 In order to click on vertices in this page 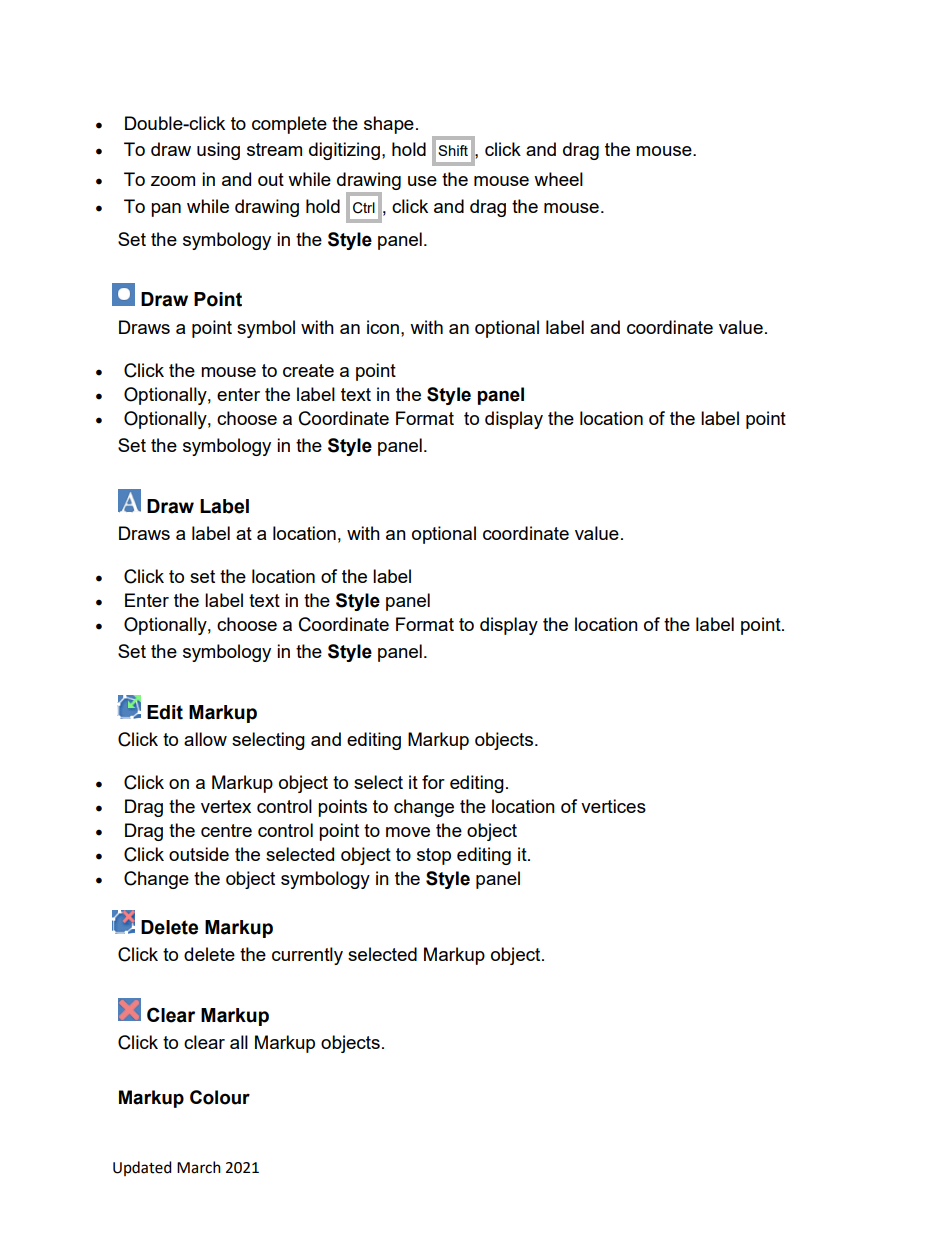, I will do `click(613, 806)`.
